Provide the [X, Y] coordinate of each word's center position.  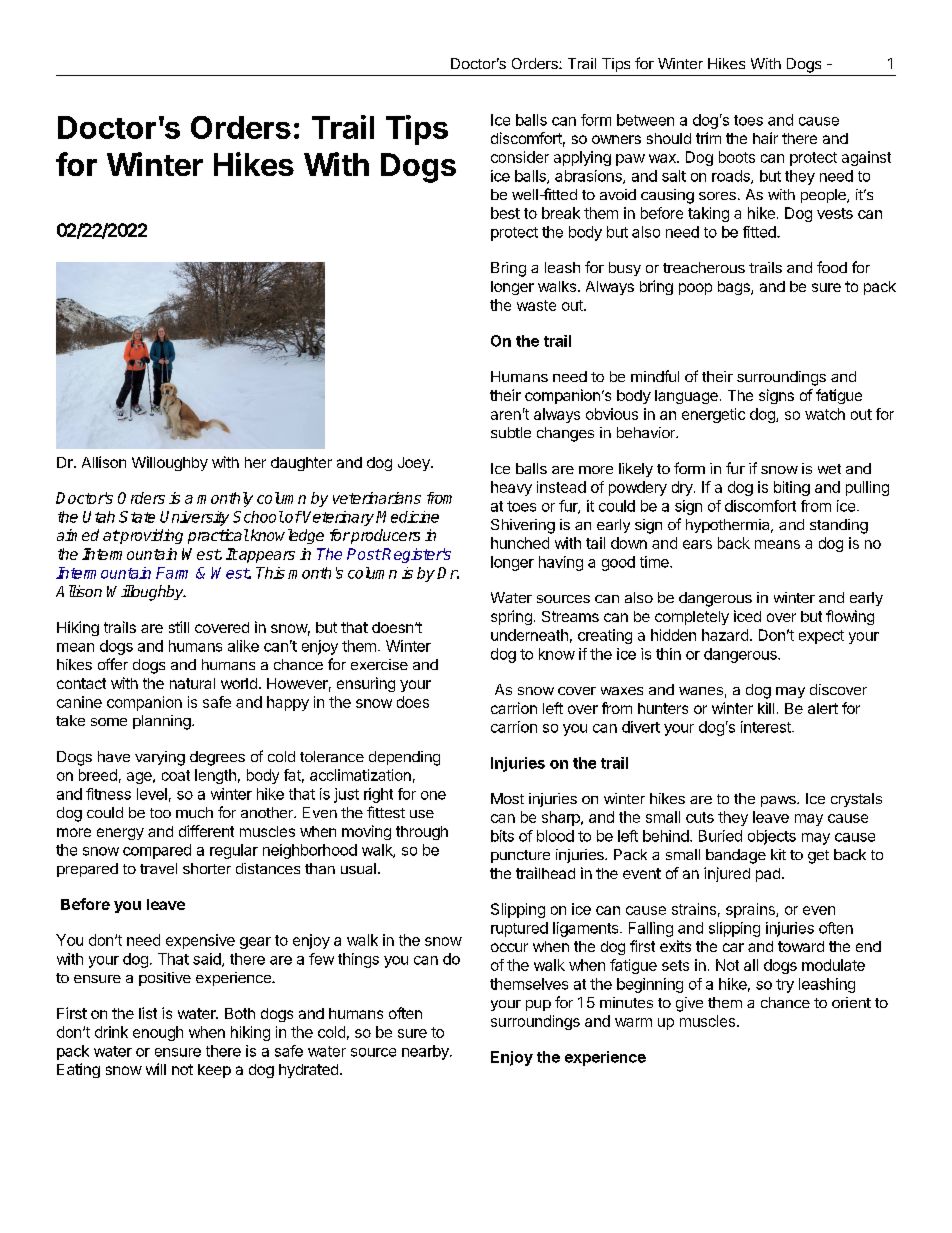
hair [765, 138]
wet [829, 469]
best [505, 213]
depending [404, 758]
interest [767, 727]
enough [158, 1033]
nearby [426, 1052]
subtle [511, 432]
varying [160, 758]
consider [520, 157]
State [137, 517]
